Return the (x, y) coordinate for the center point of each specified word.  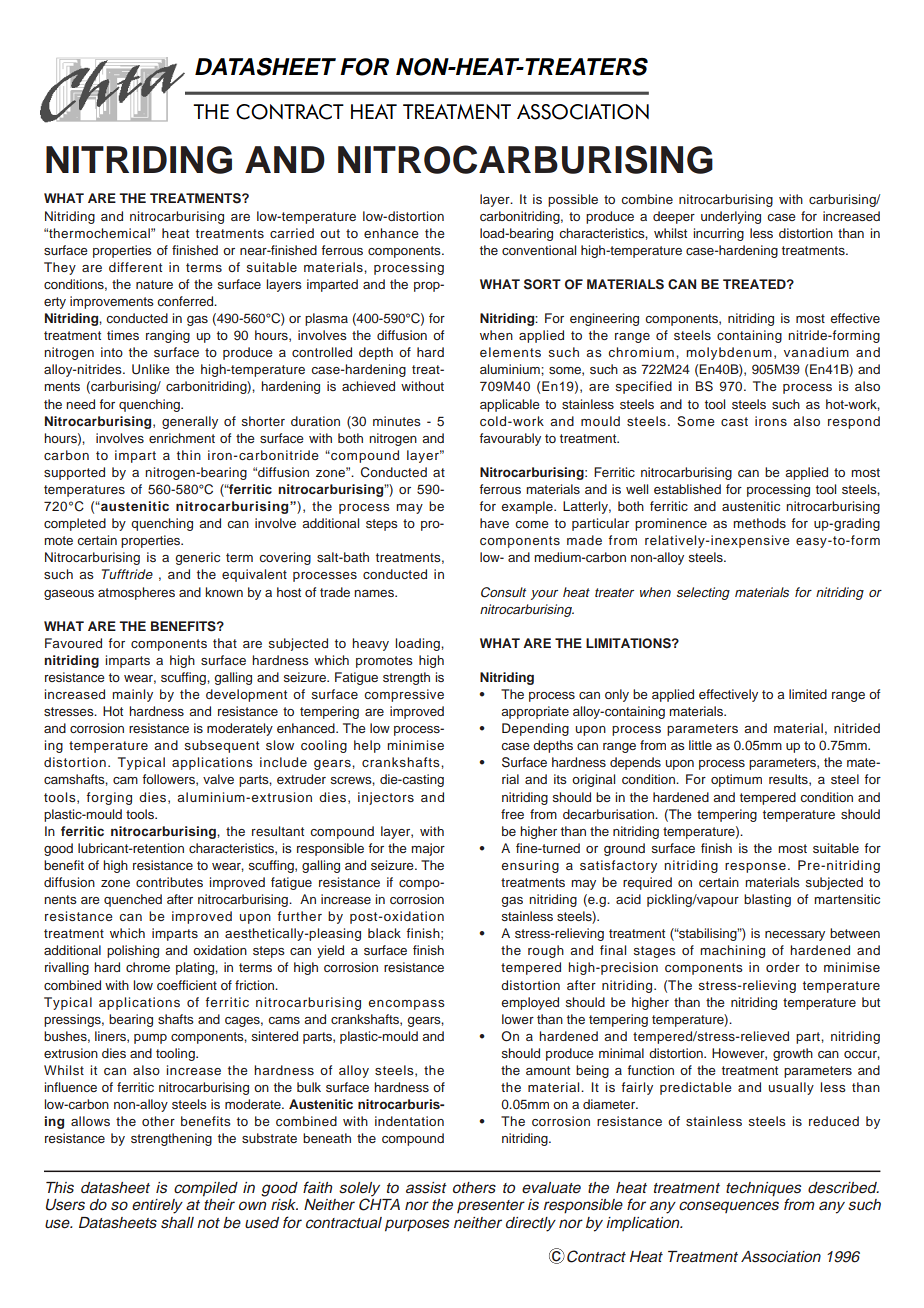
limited (808, 694)
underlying (731, 217)
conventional (539, 250)
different (135, 267)
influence (70, 1087)
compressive (404, 695)
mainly (132, 695)
